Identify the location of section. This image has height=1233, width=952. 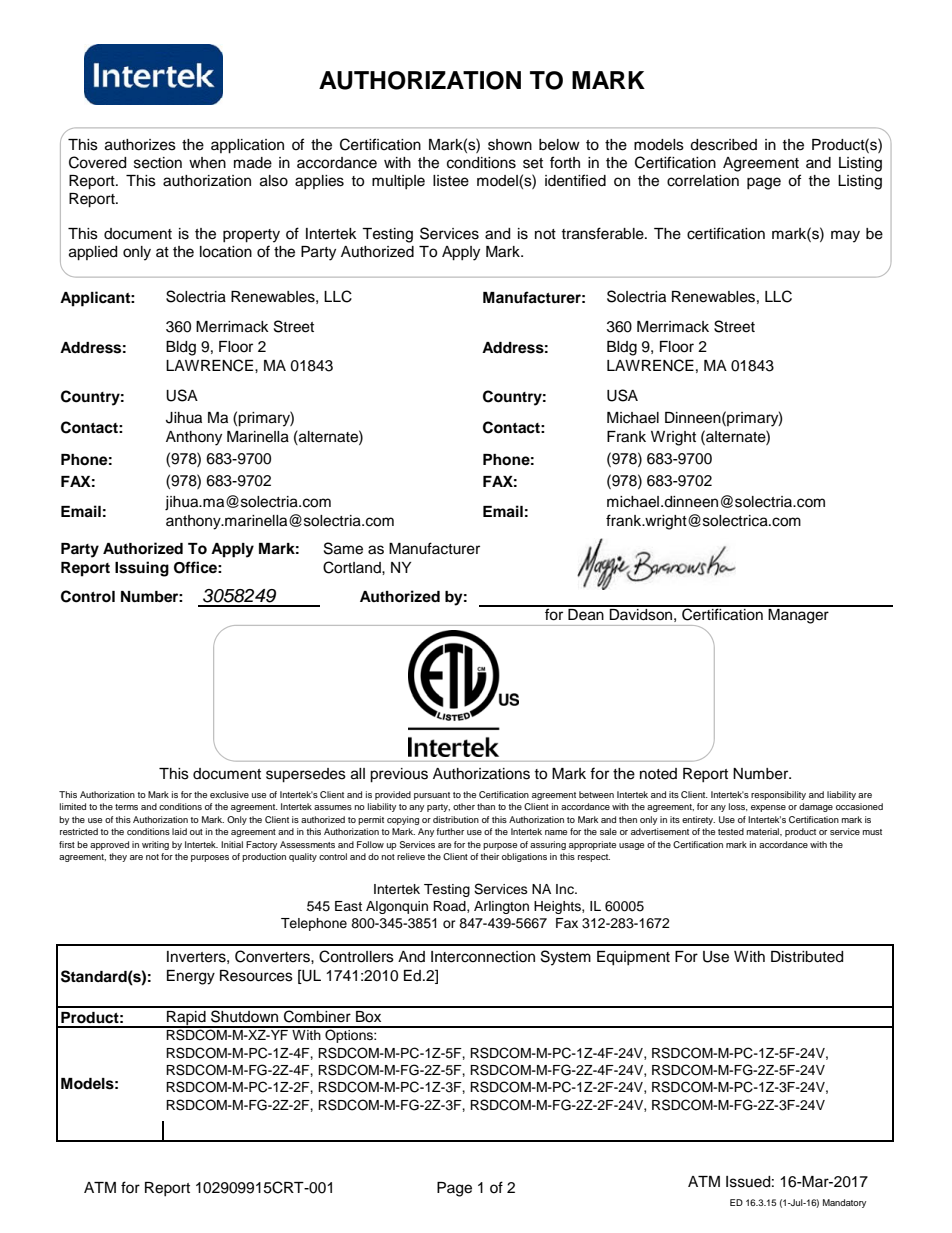
(158, 163).
